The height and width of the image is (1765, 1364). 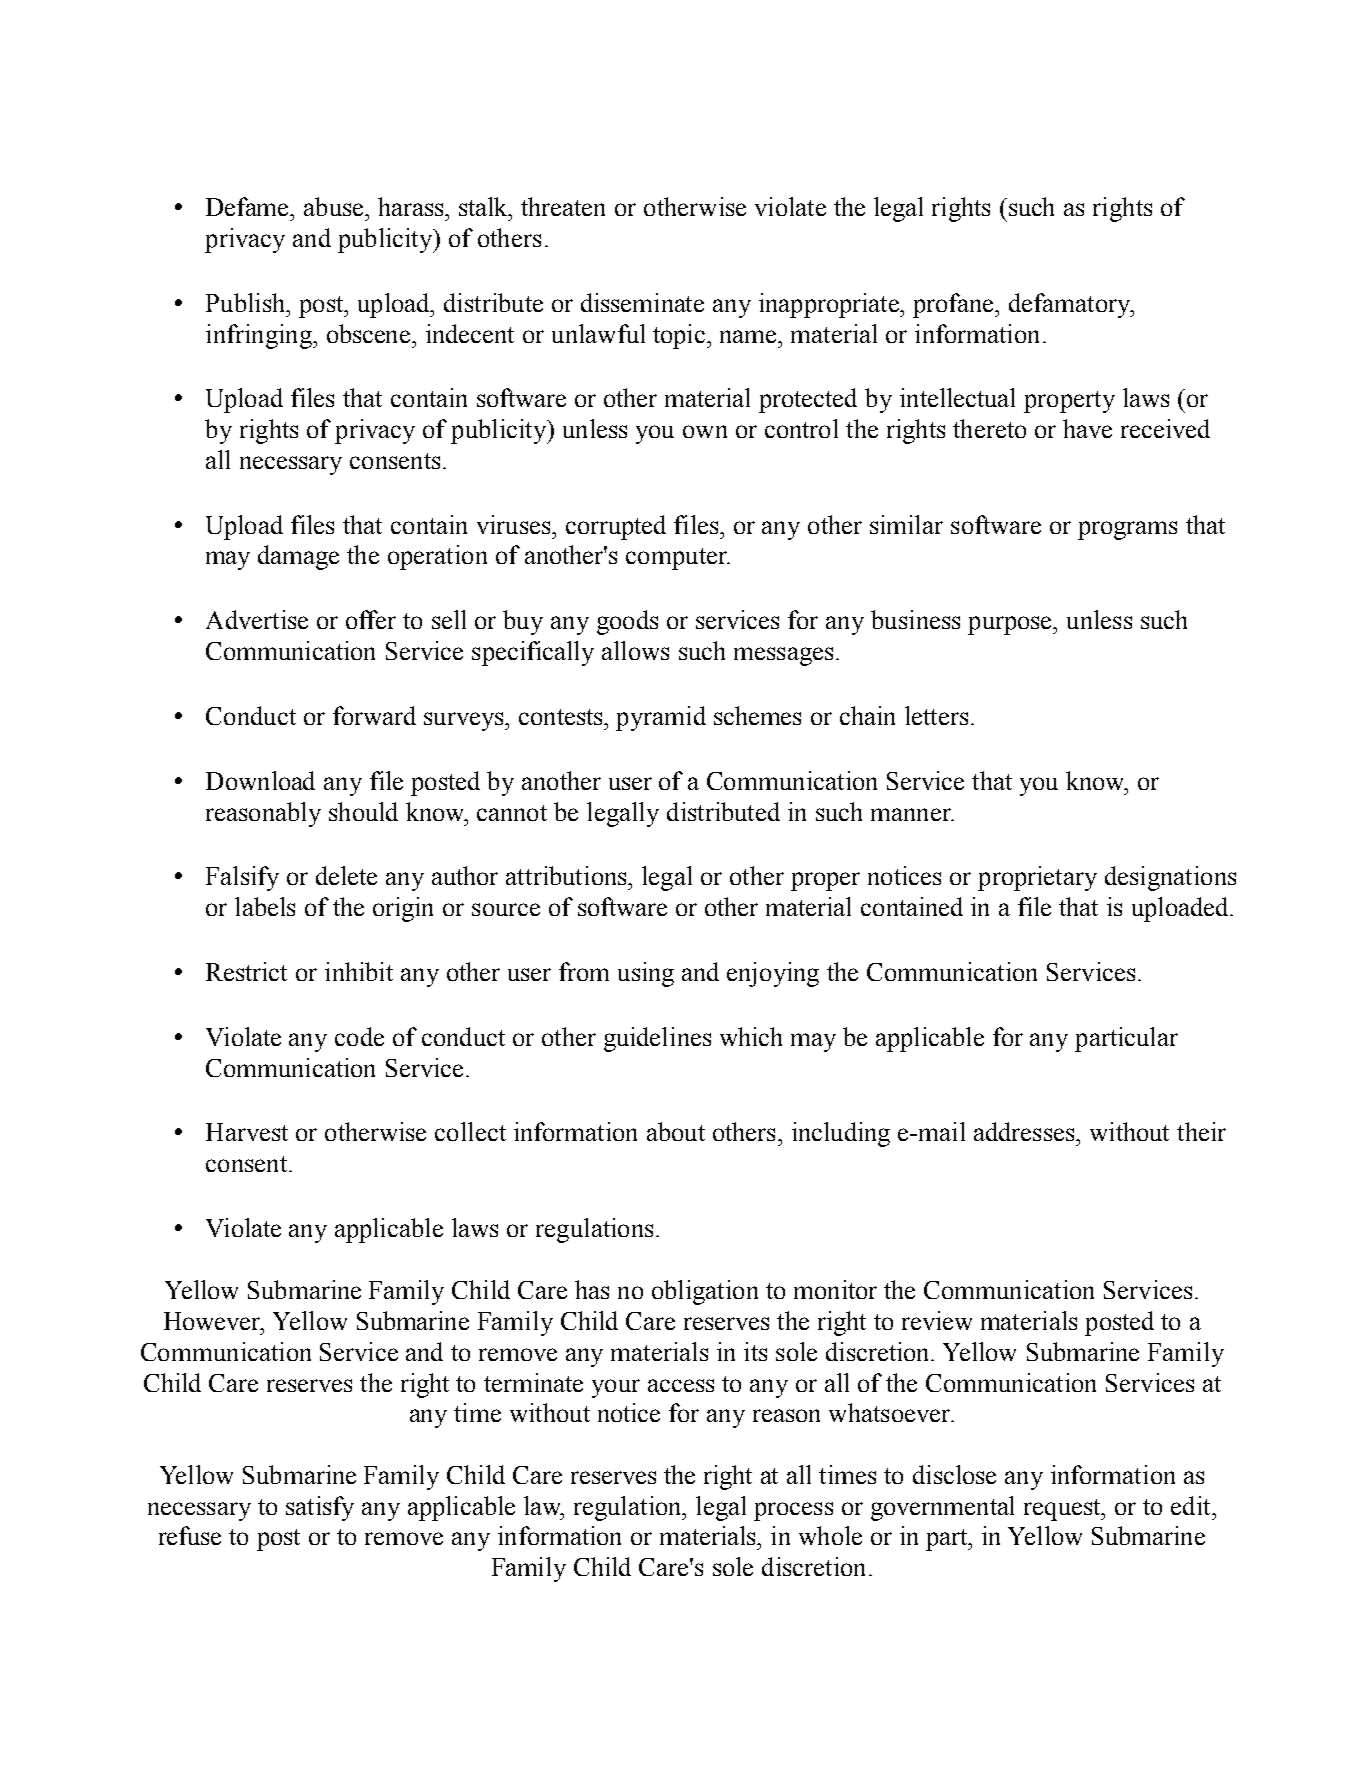 What do you see at coordinates (567, 875) in the image?
I see `attributions` at bounding box center [567, 875].
